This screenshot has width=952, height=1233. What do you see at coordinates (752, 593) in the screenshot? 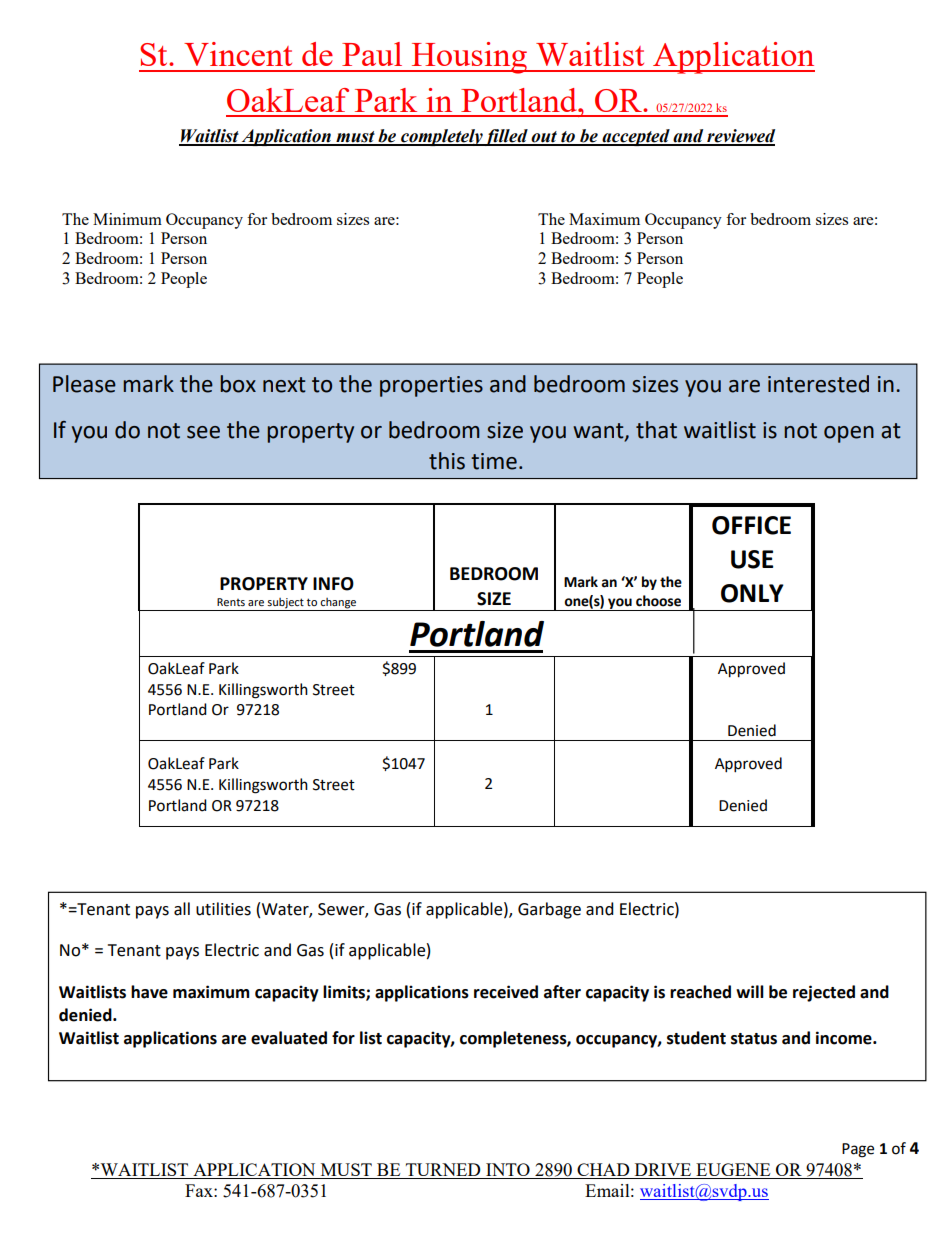
I see `ONLY` at bounding box center [752, 593].
